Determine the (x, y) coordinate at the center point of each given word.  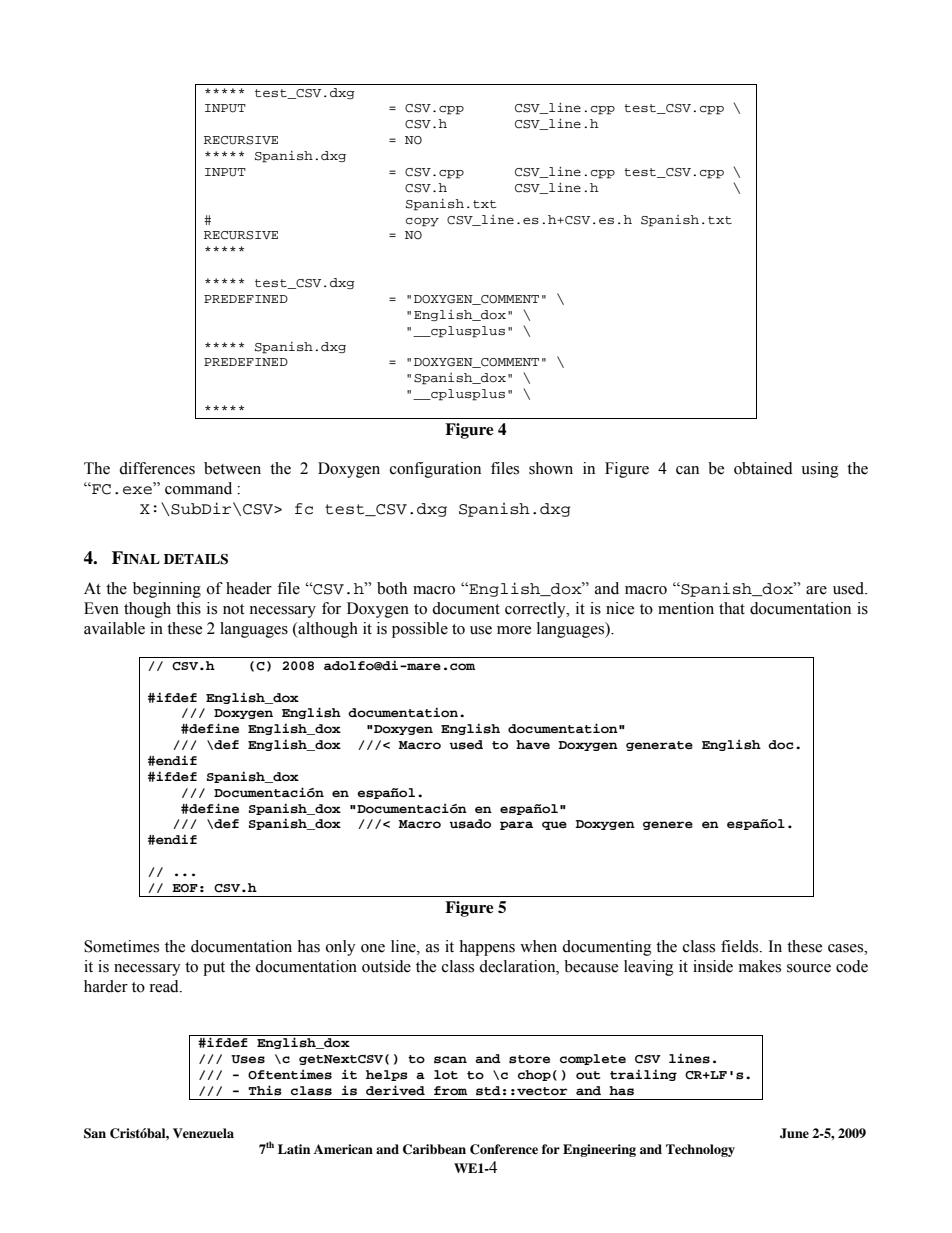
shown (551, 468)
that (732, 608)
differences (157, 468)
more (514, 630)
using (820, 470)
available (114, 628)
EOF (185, 888)
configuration (435, 470)
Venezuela (203, 1133)
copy (422, 222)
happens (487, 948)
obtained (763, 468)
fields (741, 946)
